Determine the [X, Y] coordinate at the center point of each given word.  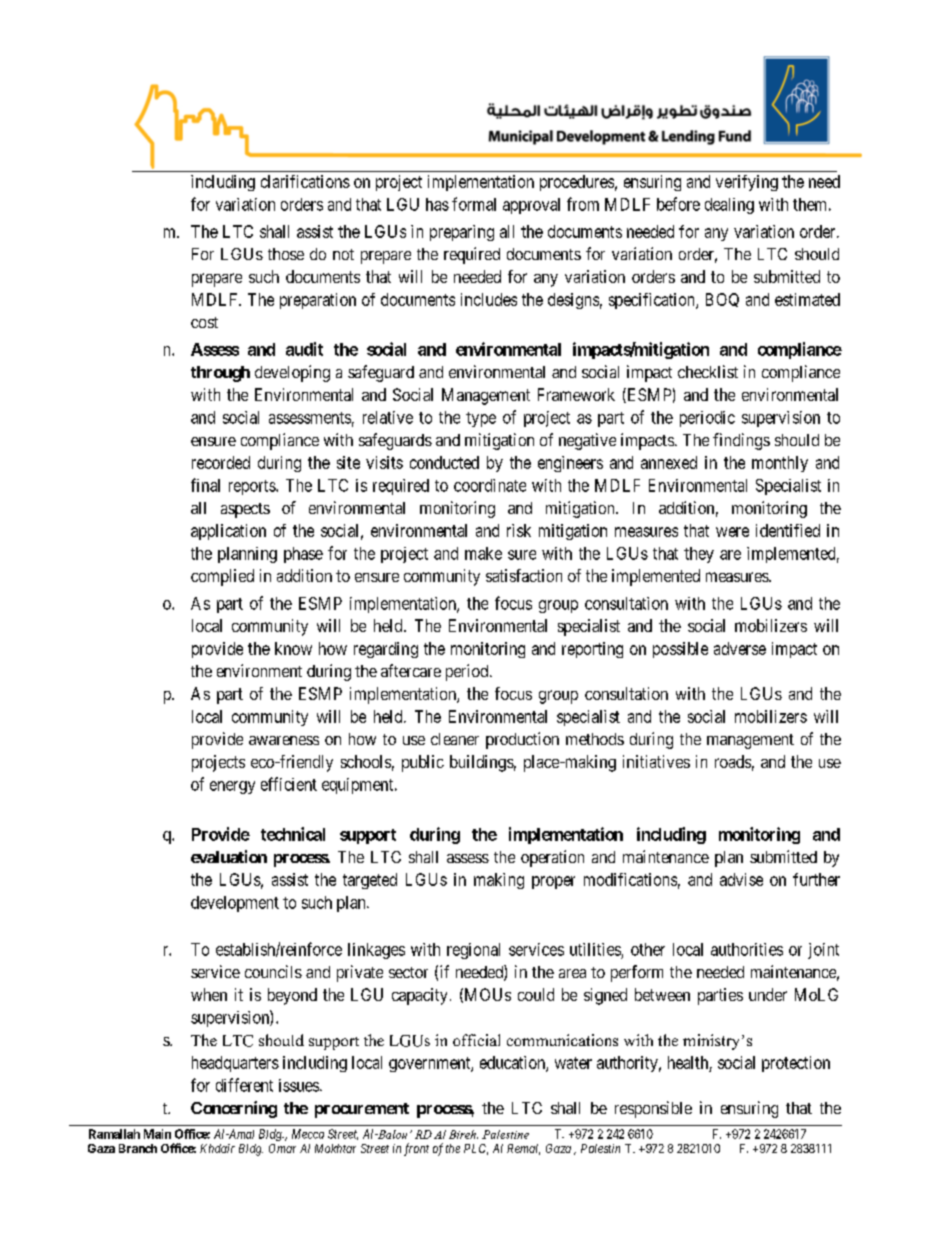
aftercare [411, 670]
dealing [729, 206]
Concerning [234, 1109]
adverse [740, 648]
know [293, 648]
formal [474, 204]
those [286, 254]
